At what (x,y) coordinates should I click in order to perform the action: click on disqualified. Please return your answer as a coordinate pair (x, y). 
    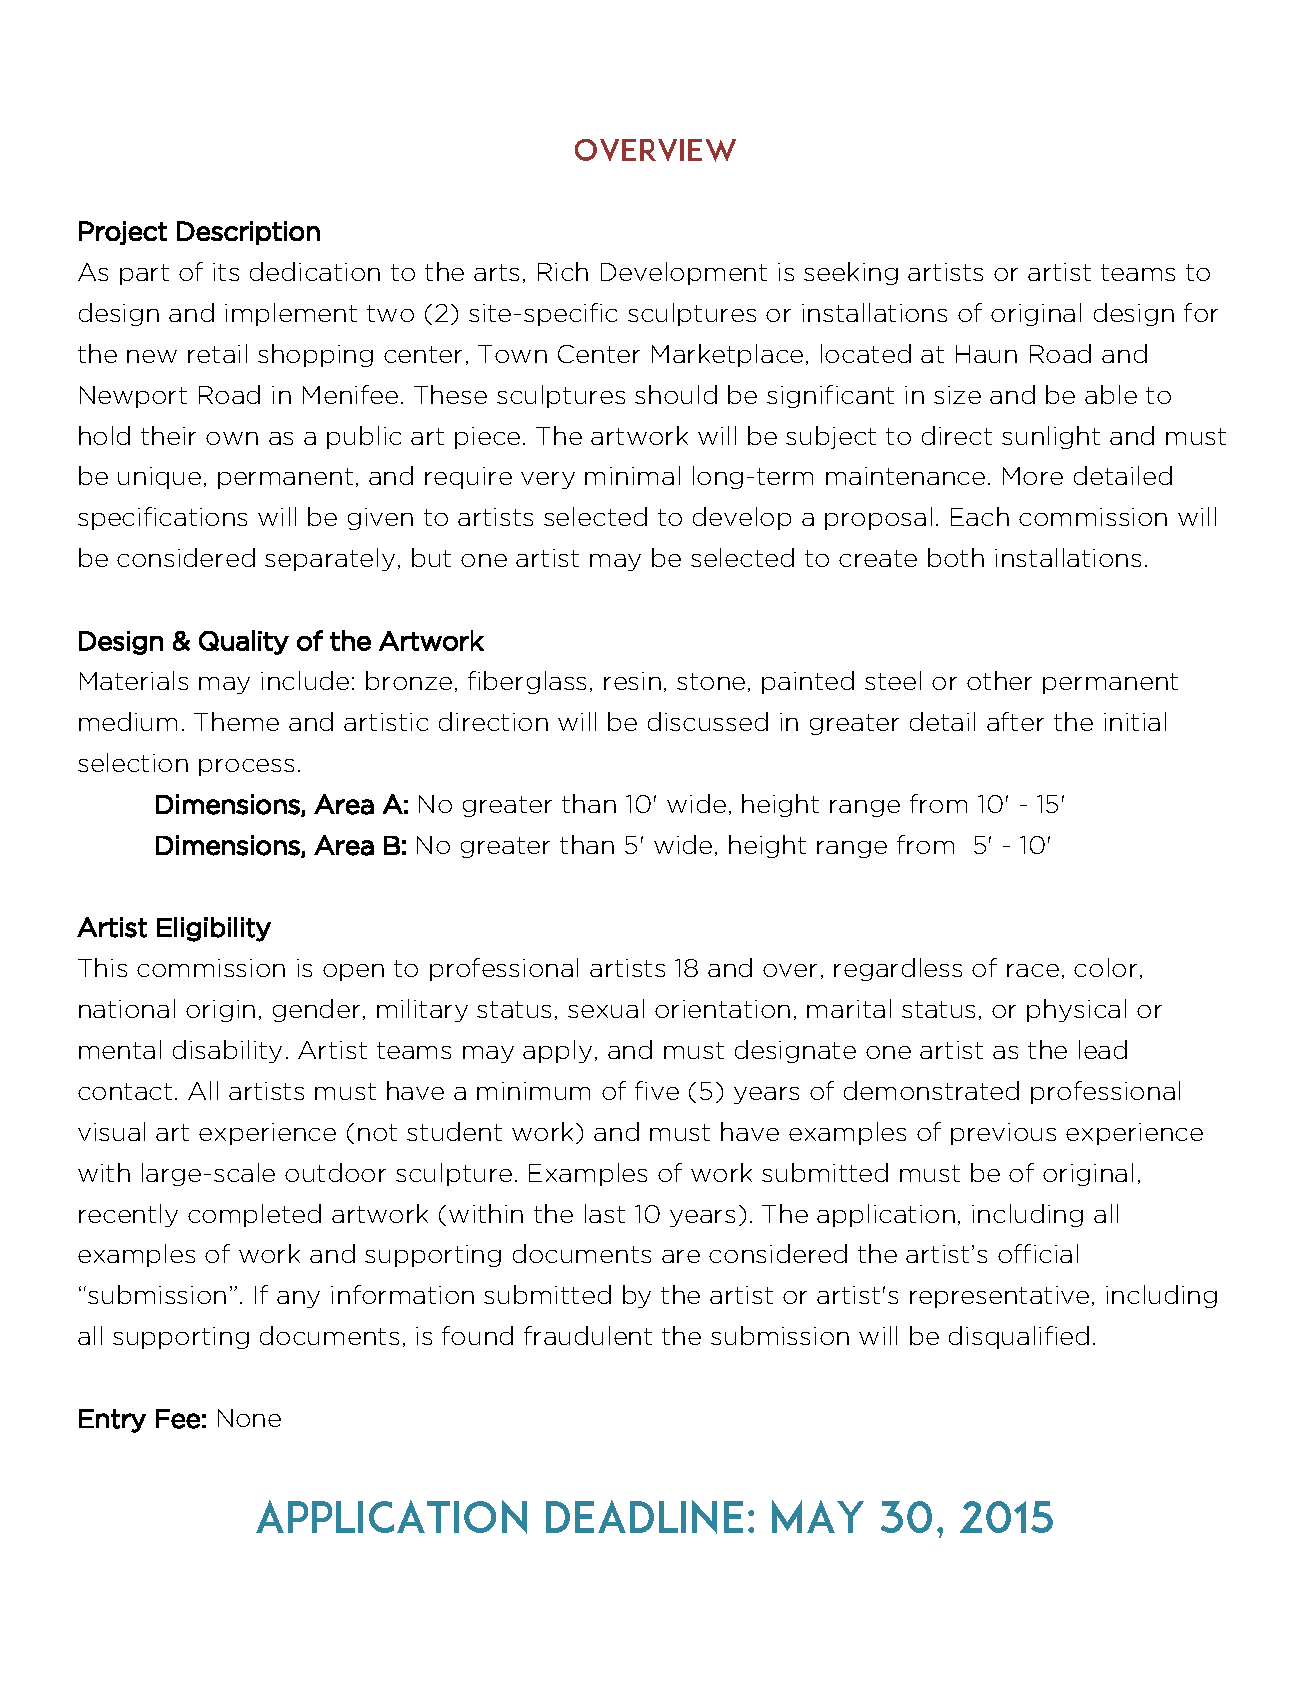
    Looking at the image, I should click on (1019, 1337).
